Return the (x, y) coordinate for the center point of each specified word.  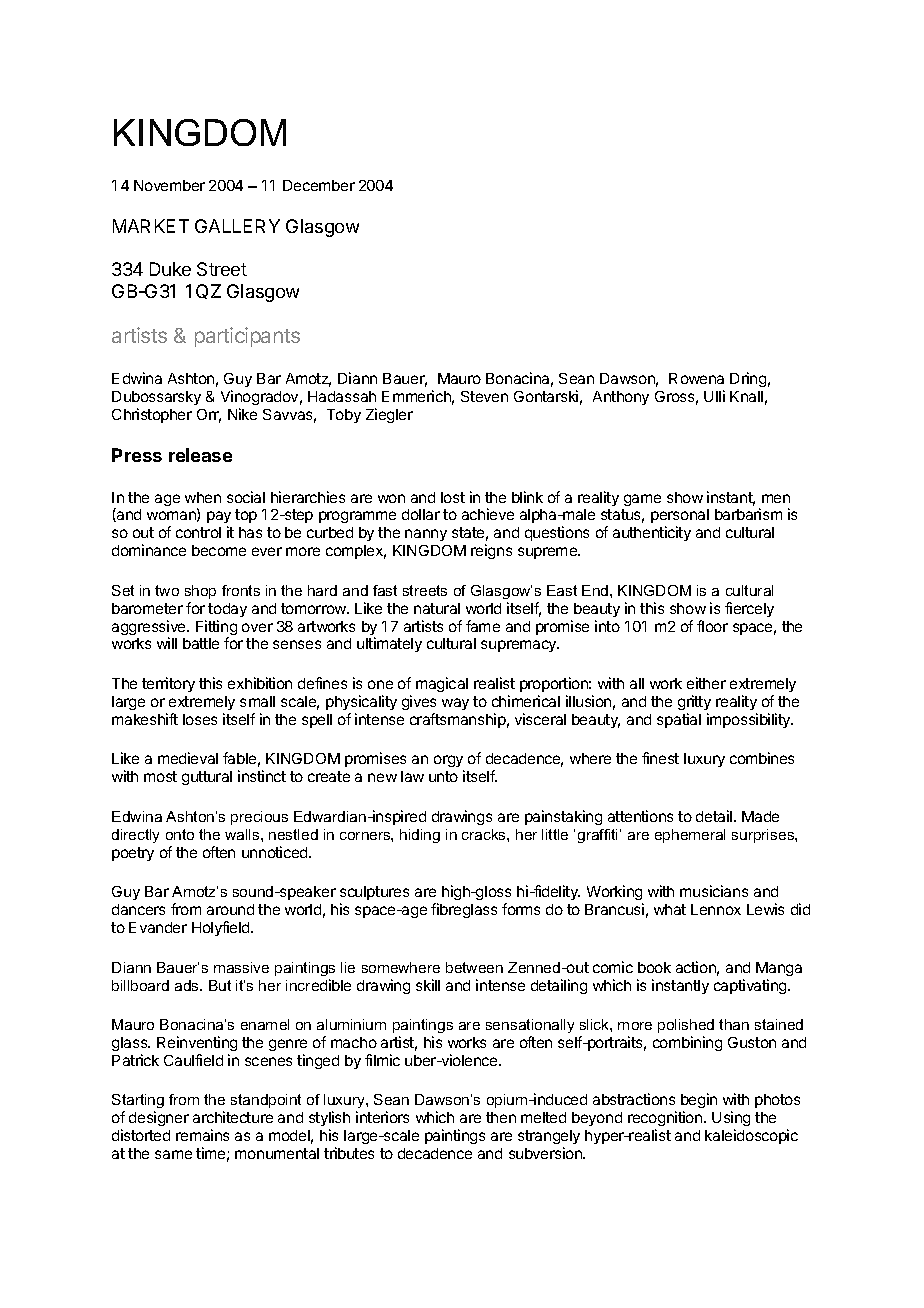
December (319, 185)
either (706, 683)
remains (202, 1135)
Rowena (696, 378)
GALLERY (237, 226)
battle (201, 643)
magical (442, 684)
